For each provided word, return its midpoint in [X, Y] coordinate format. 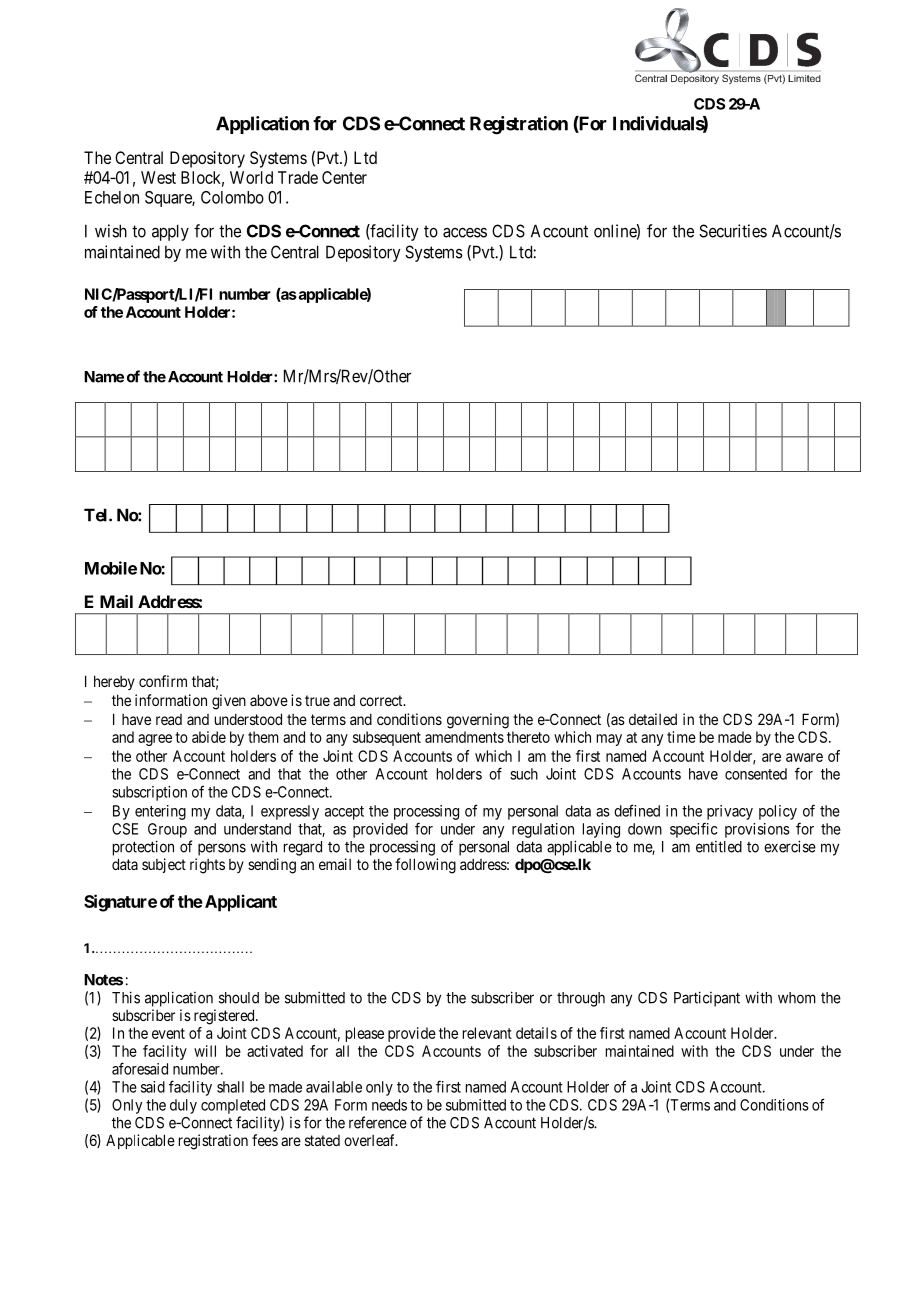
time [681, 737]
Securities [733, 231]
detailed [653, 719]
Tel [97, 515]
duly [183, 1106]
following [425, 866]
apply [170, 232]
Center [344, 177]
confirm [163, 681]
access [465, 232]
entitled [719, 847]
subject [164, 865]
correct [382, 700]
